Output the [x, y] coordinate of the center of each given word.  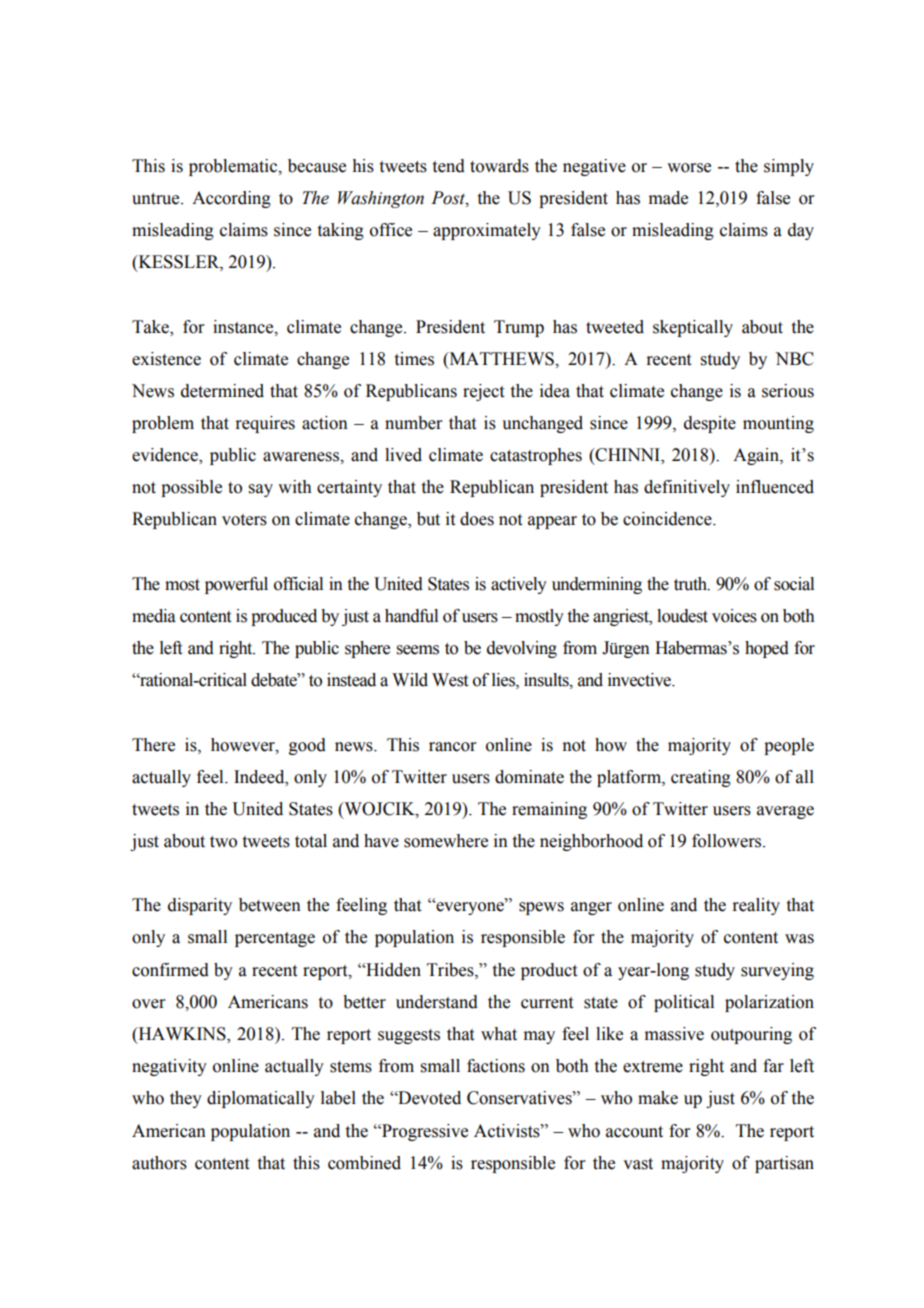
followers [728, 841]
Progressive [424, 1132]
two [223, 842]
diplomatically [261, 1099]
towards [499, 166]
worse [689, 168]
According [231, 199]
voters [244, 520]
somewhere [446, 841]
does [477, 519]
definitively [687, 488]
